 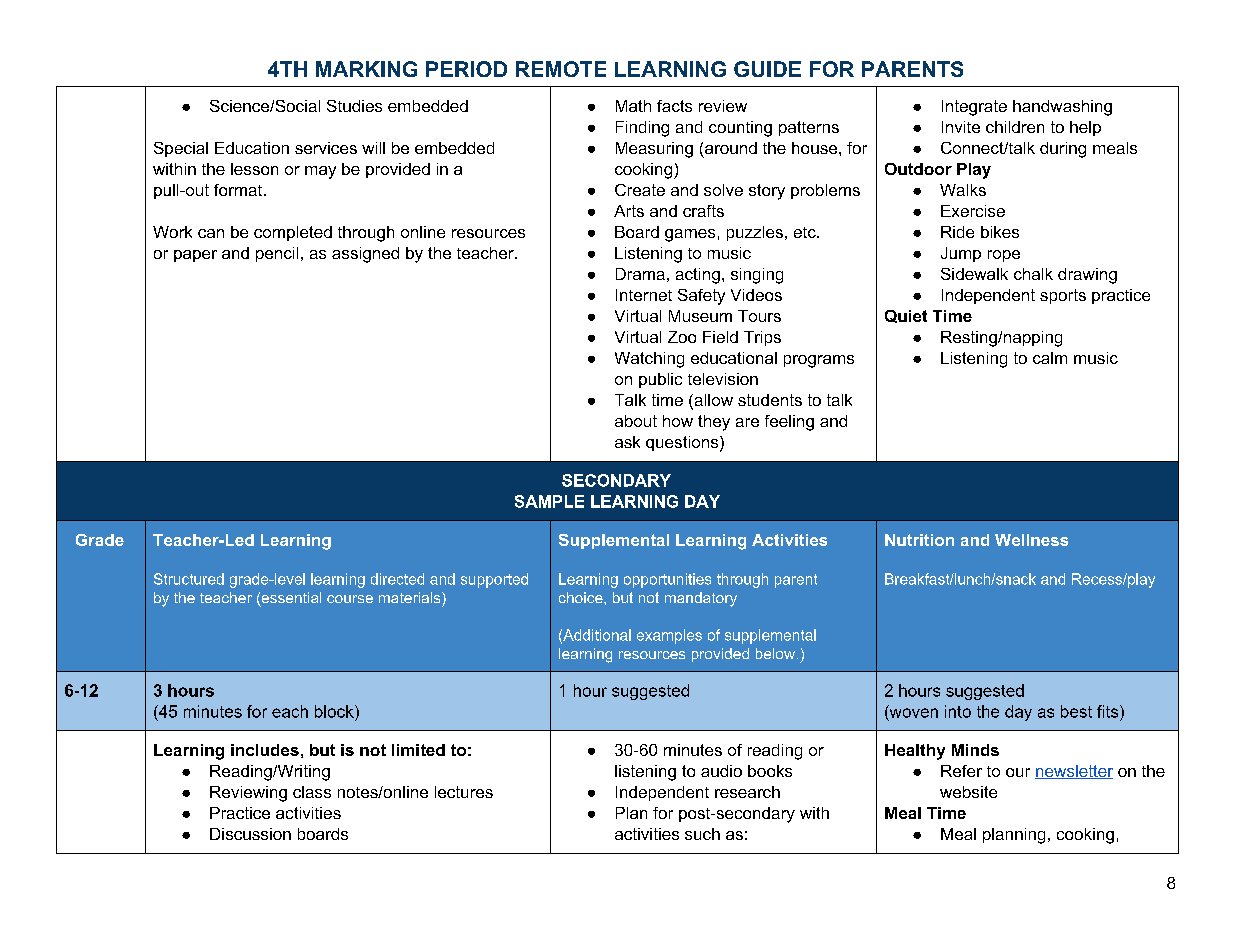 I want to click on SAMPLE, so click(x=549, y=501).
